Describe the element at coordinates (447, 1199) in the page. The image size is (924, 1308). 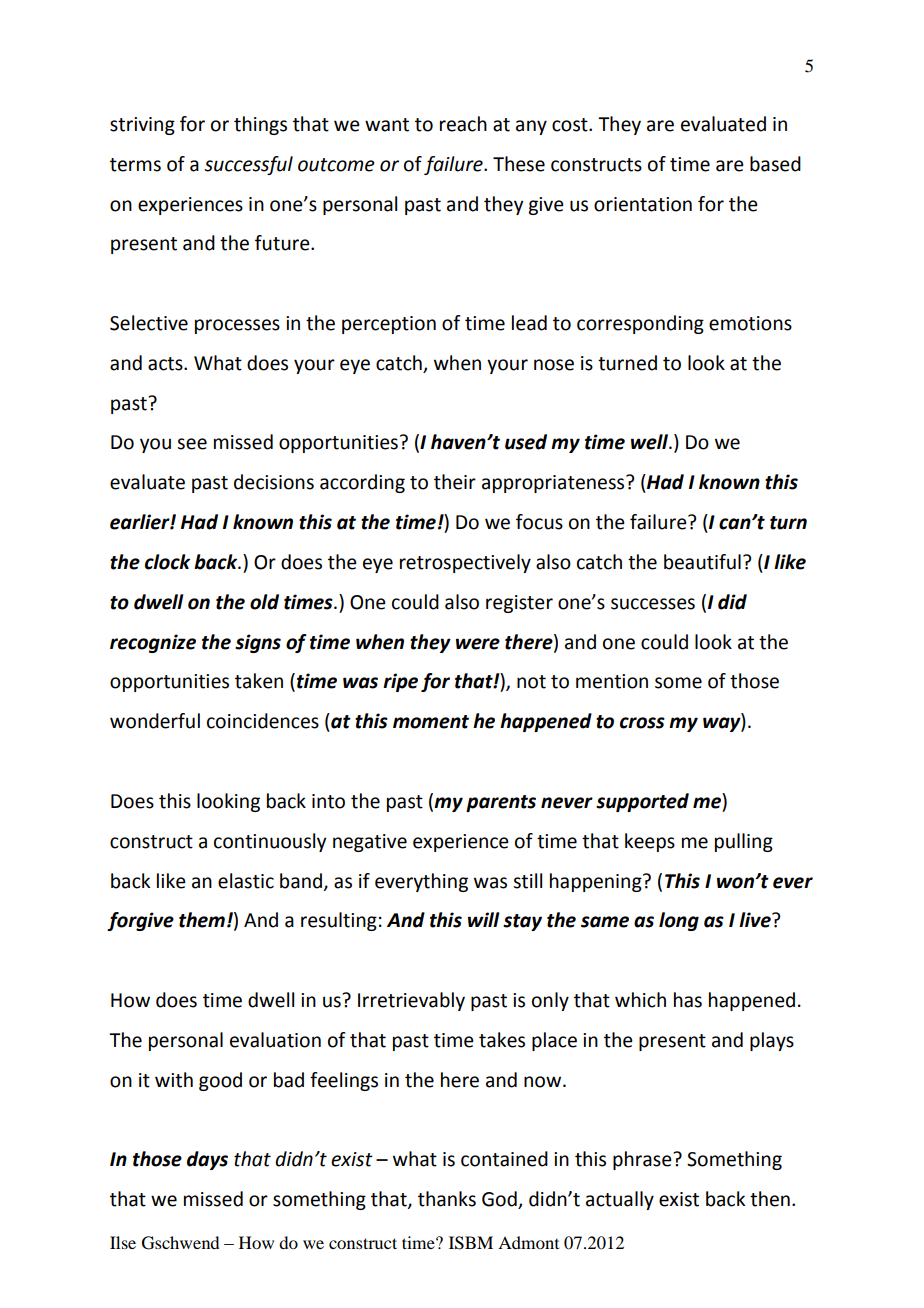
I see `thanks` at that location.
